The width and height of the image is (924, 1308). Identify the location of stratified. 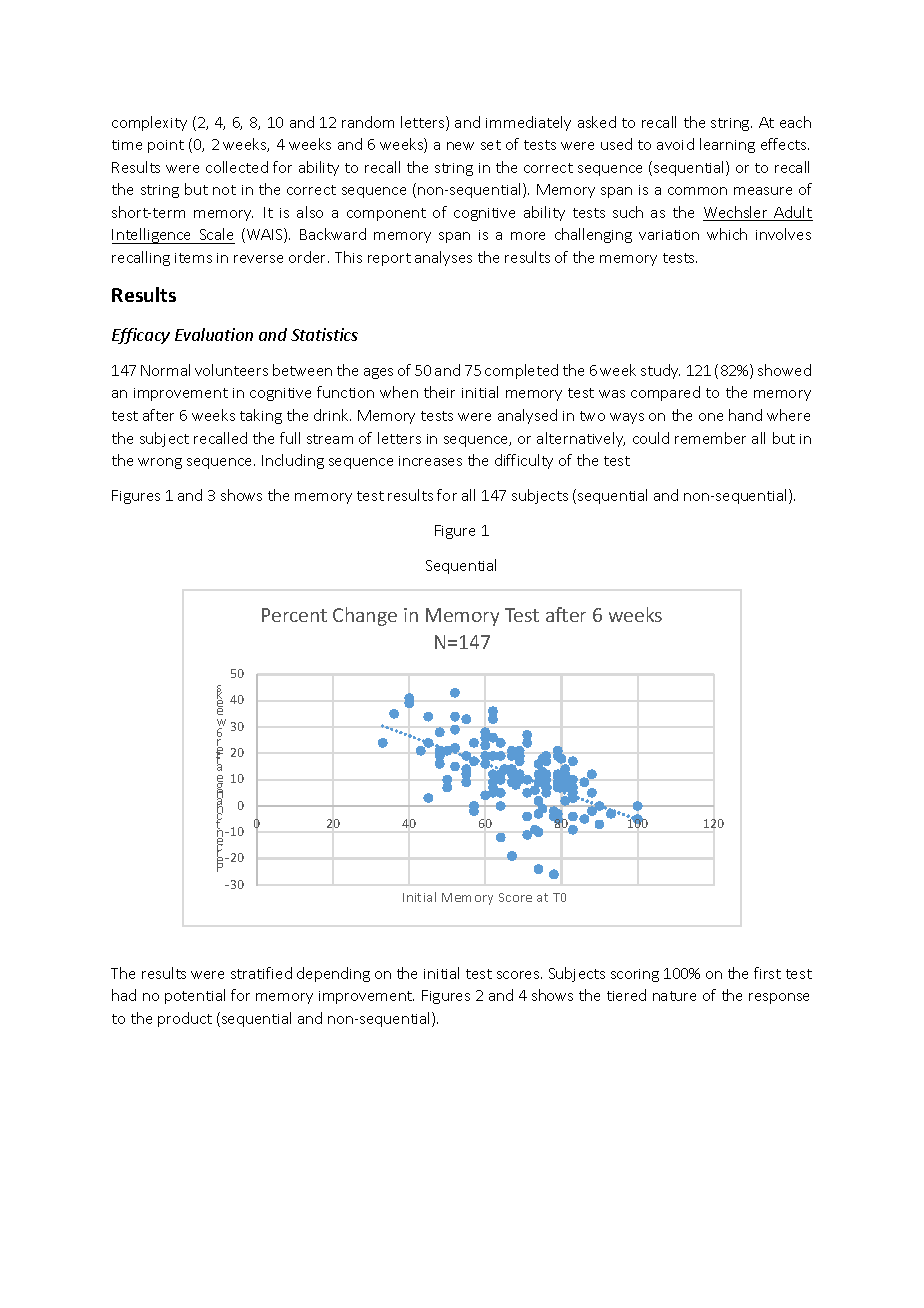
(261, 973).
